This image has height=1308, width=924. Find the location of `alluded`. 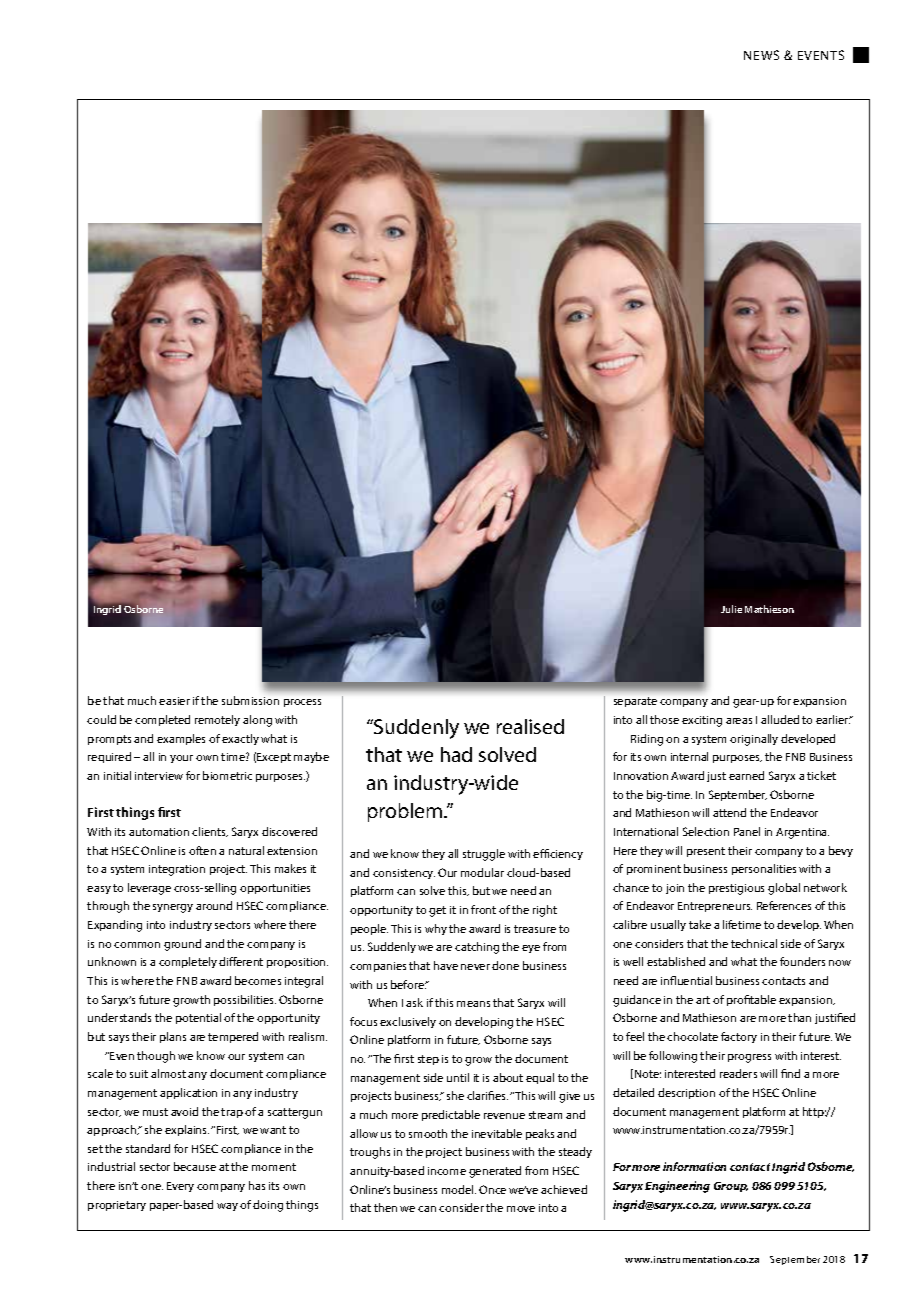

alluded is located at coordinates (780, 719).
